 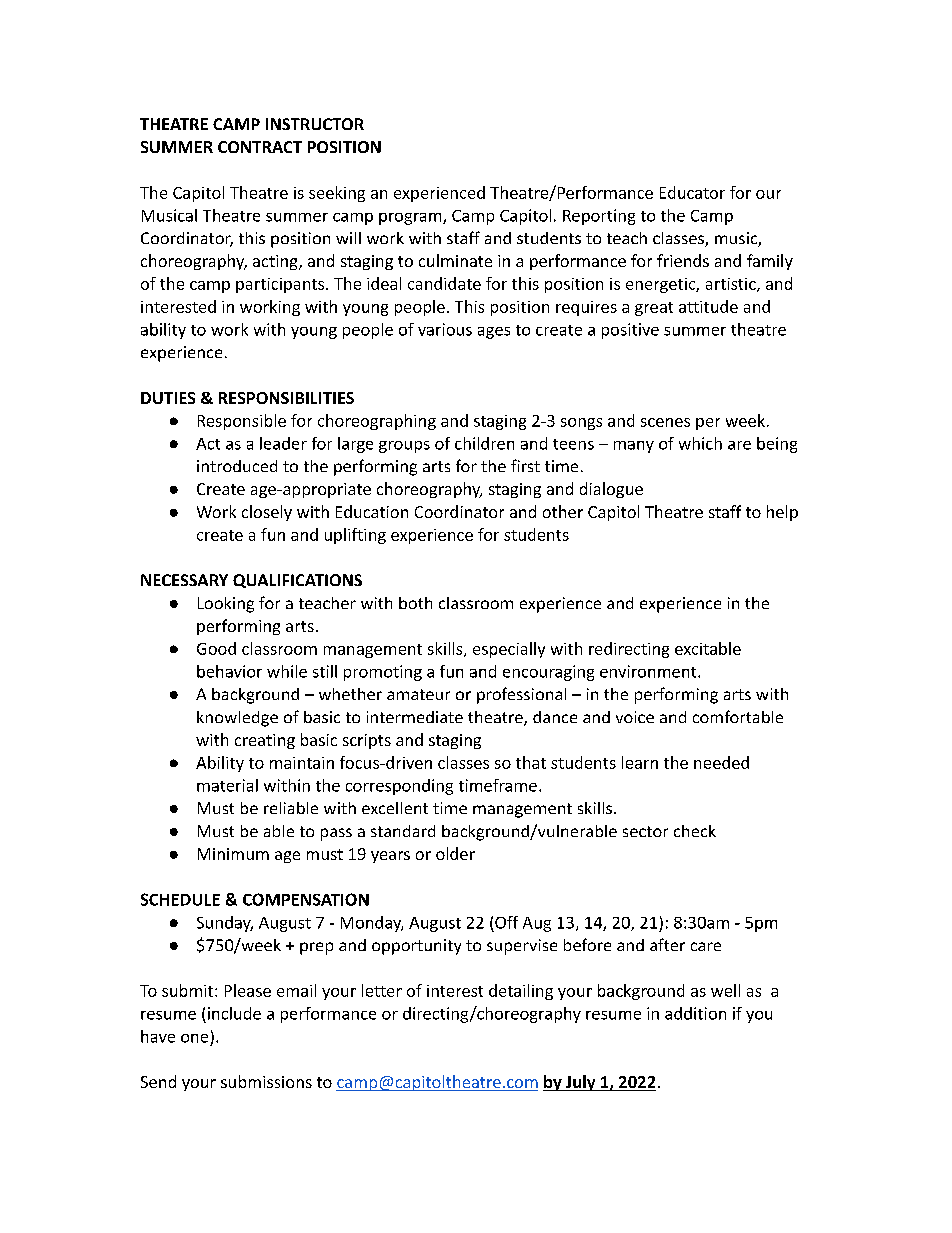 I want to click on program, so click(x=411, y=219).
